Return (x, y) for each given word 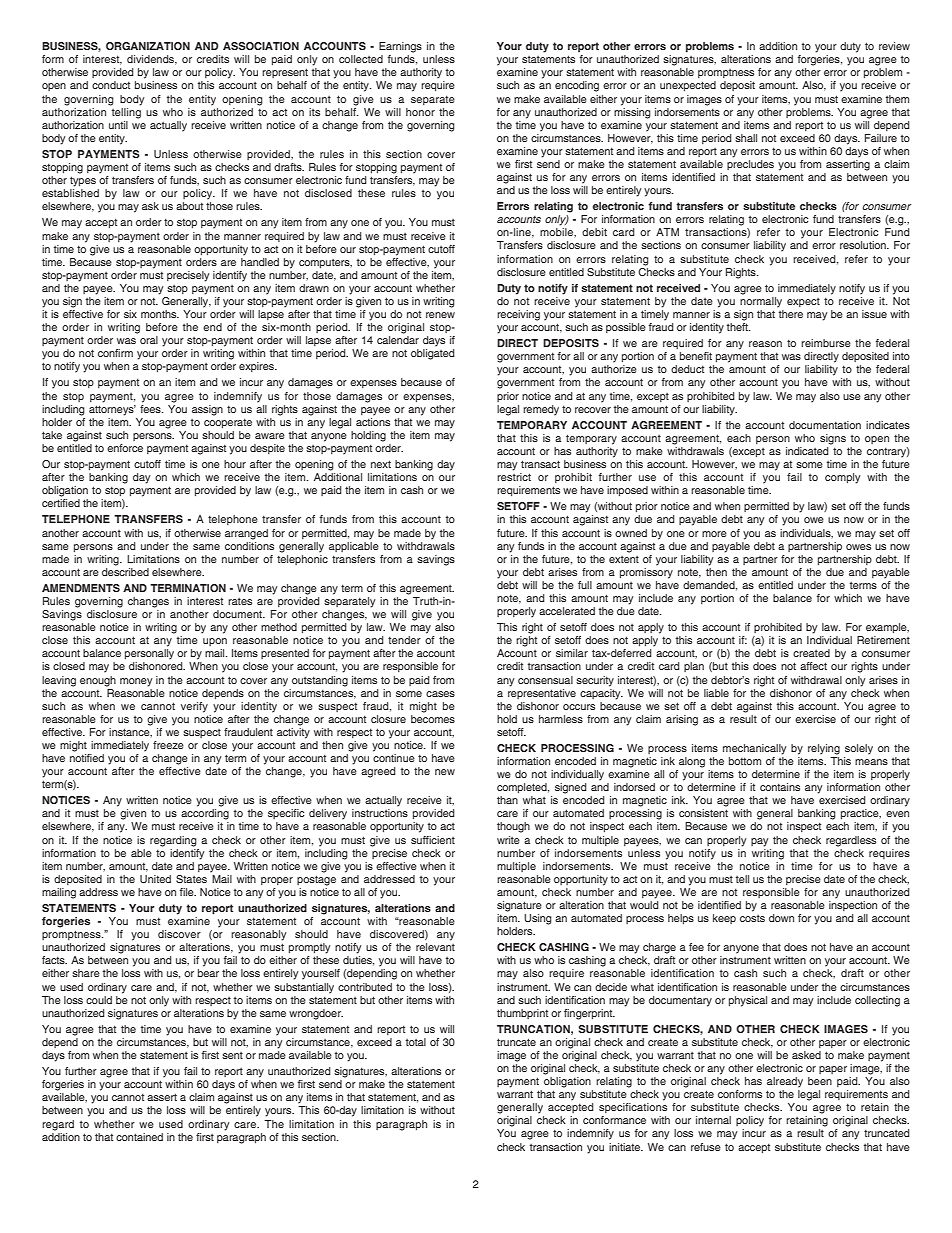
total (416, 1042)
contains (780, 787)
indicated (807, 451)
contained (139, 1137)
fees (151, 407)
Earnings (400, 47)
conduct (111, 85)
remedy (541, 410)
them (897, 99)
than (507, 800)
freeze (168, 745)
